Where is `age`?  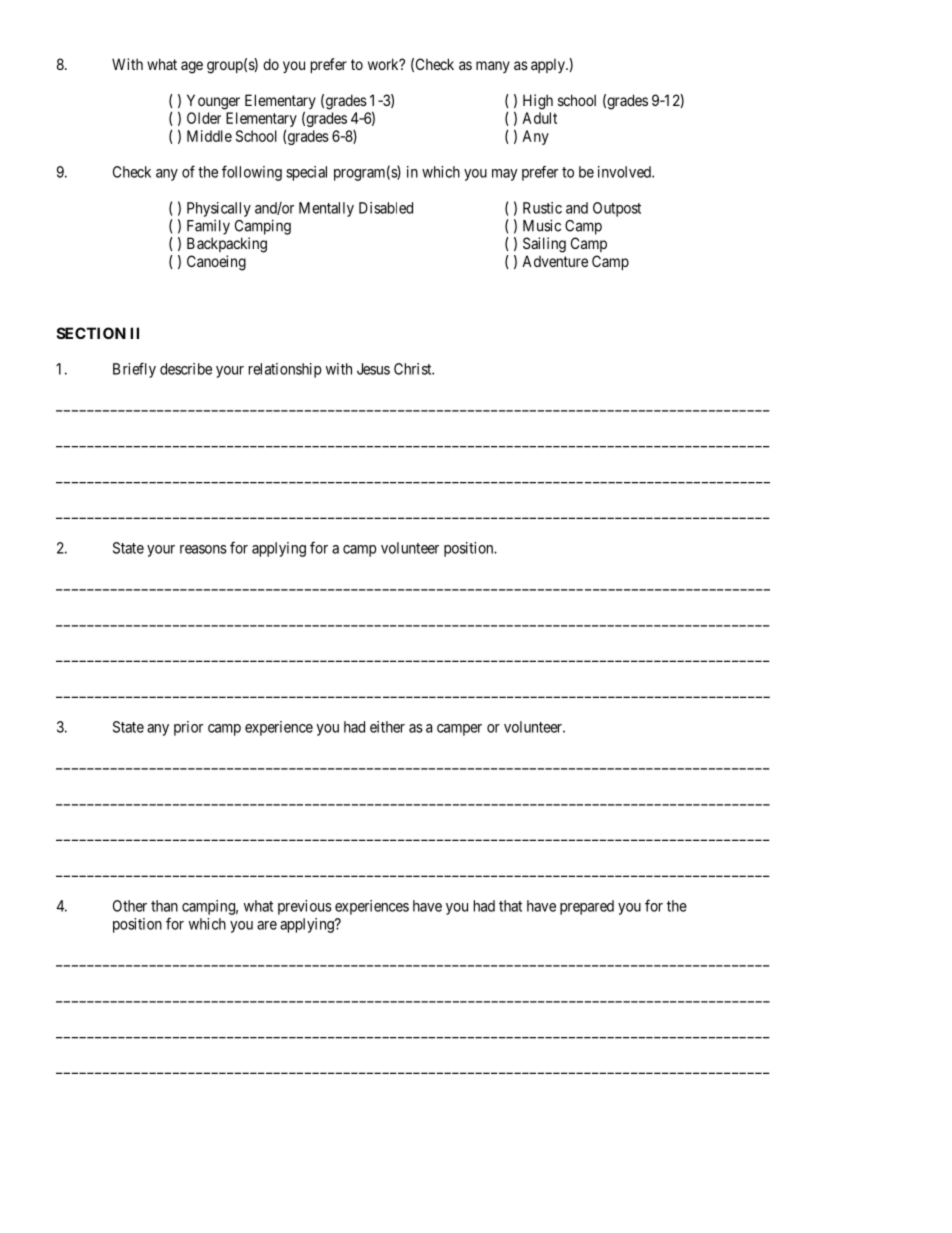 age is located at coordinates (192, 67).
